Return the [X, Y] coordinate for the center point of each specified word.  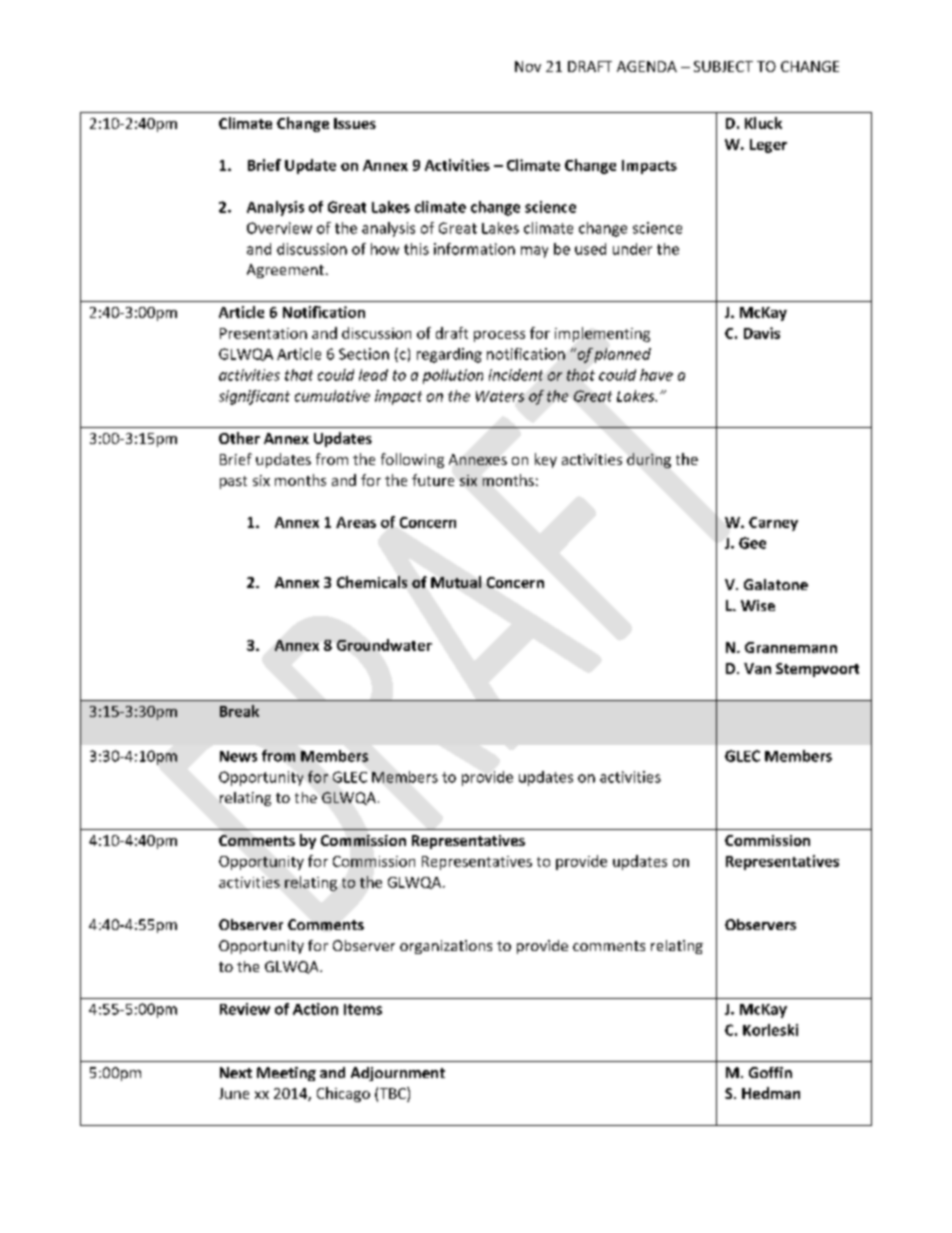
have [656, 375]
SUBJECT [723, 66]
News [238, 756]
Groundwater [384, 645]
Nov [528, 66]
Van [757, 668]
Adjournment [398, 1074]
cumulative [332, 396]
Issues [355, 123]
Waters [500, 396]
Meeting [286, 1074]
